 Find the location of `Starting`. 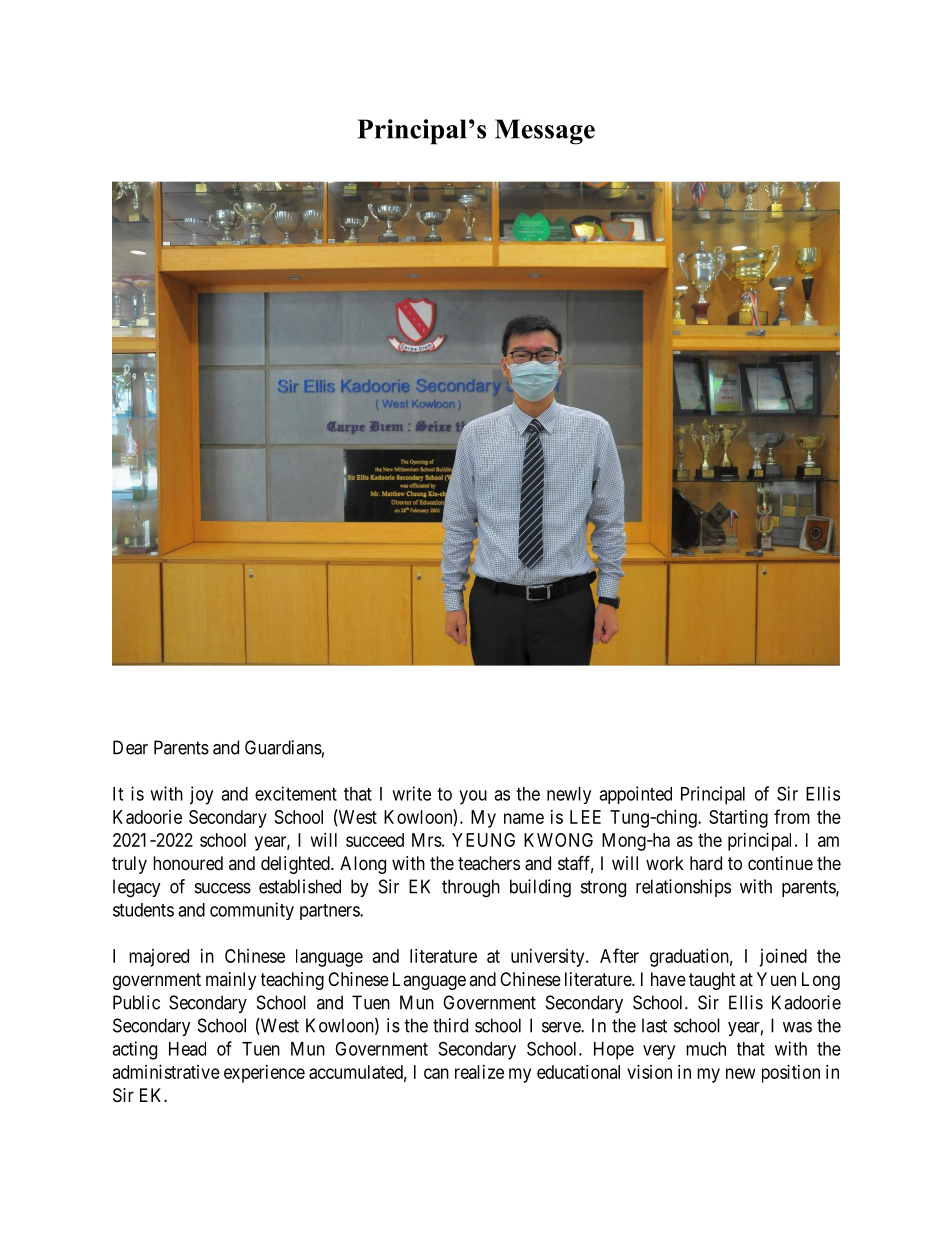

Starting is located at coordinates (738, 819).
